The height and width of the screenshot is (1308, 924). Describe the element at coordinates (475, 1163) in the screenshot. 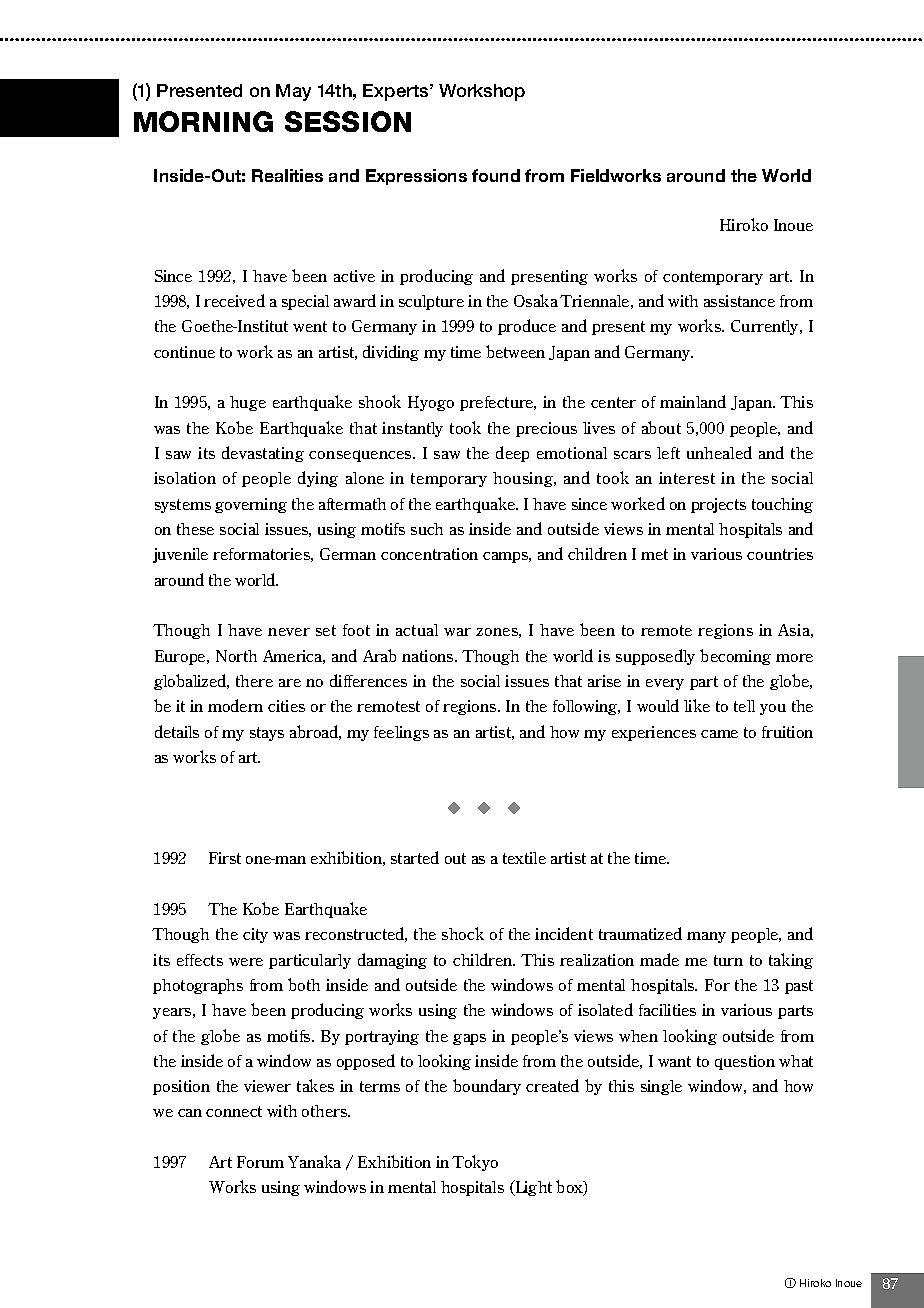

I see `Tokyo` at that location.
